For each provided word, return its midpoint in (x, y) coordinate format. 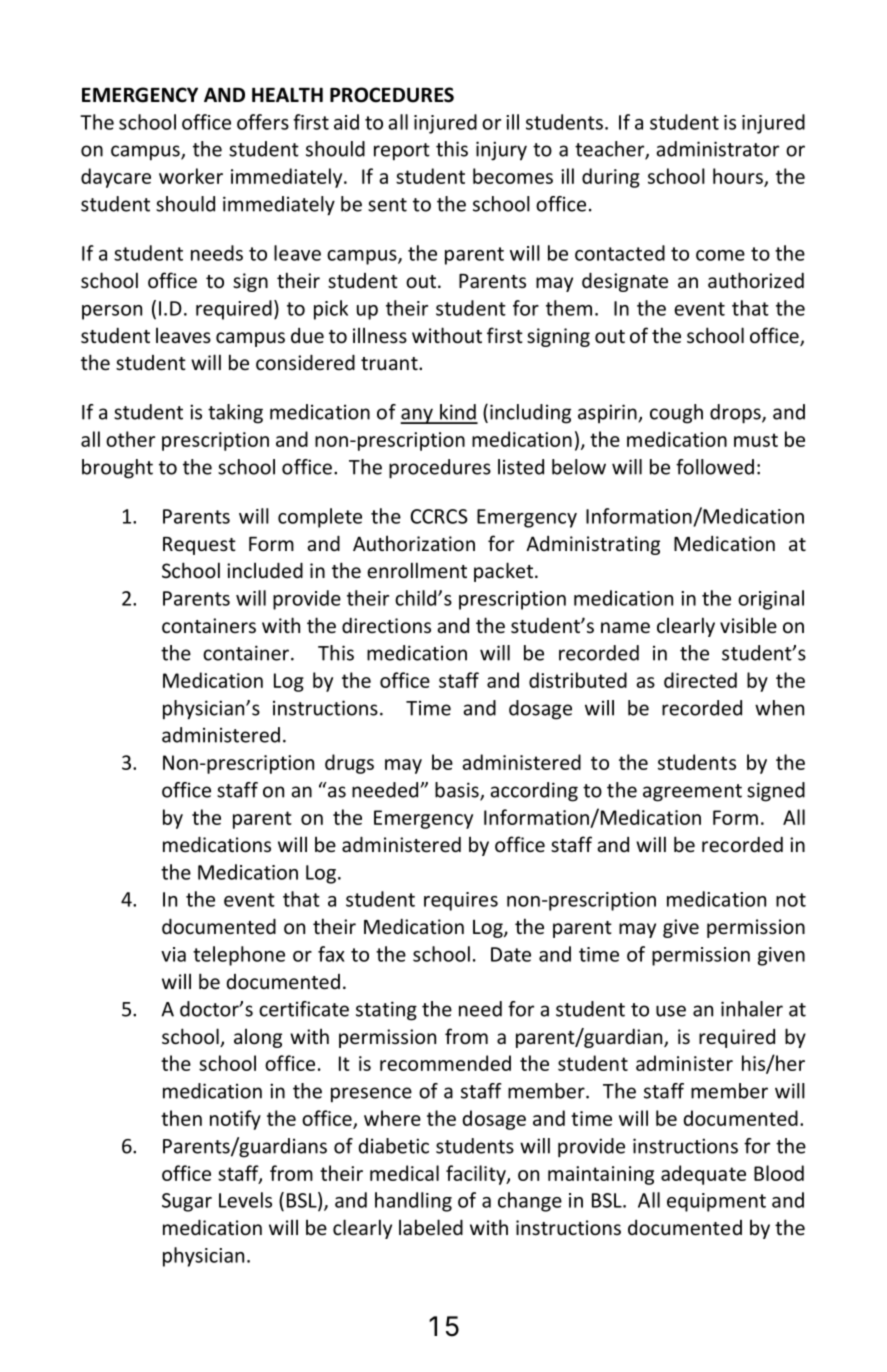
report (402, 152)
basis (458, 791)
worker (191, 176)
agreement (692, 793)
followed (715, 467)
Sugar (187, 1202)
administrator (717, 149)
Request (199, 546)
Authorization (414, 543)
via (173, 954)
